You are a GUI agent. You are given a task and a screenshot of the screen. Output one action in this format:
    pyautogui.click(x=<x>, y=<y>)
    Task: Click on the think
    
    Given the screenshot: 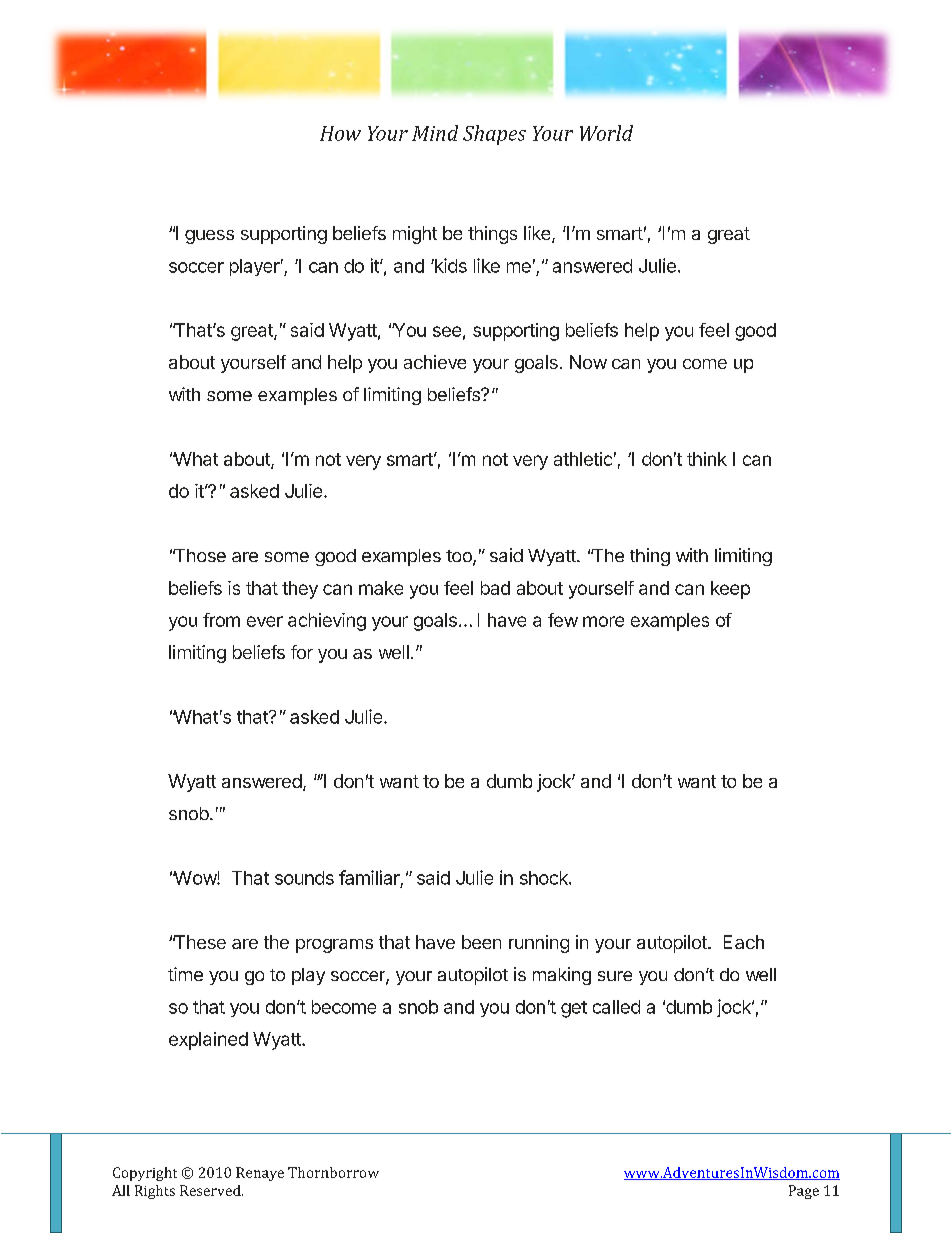 What is the action you would take?
    pyautogui.click(x=707, y=459)
